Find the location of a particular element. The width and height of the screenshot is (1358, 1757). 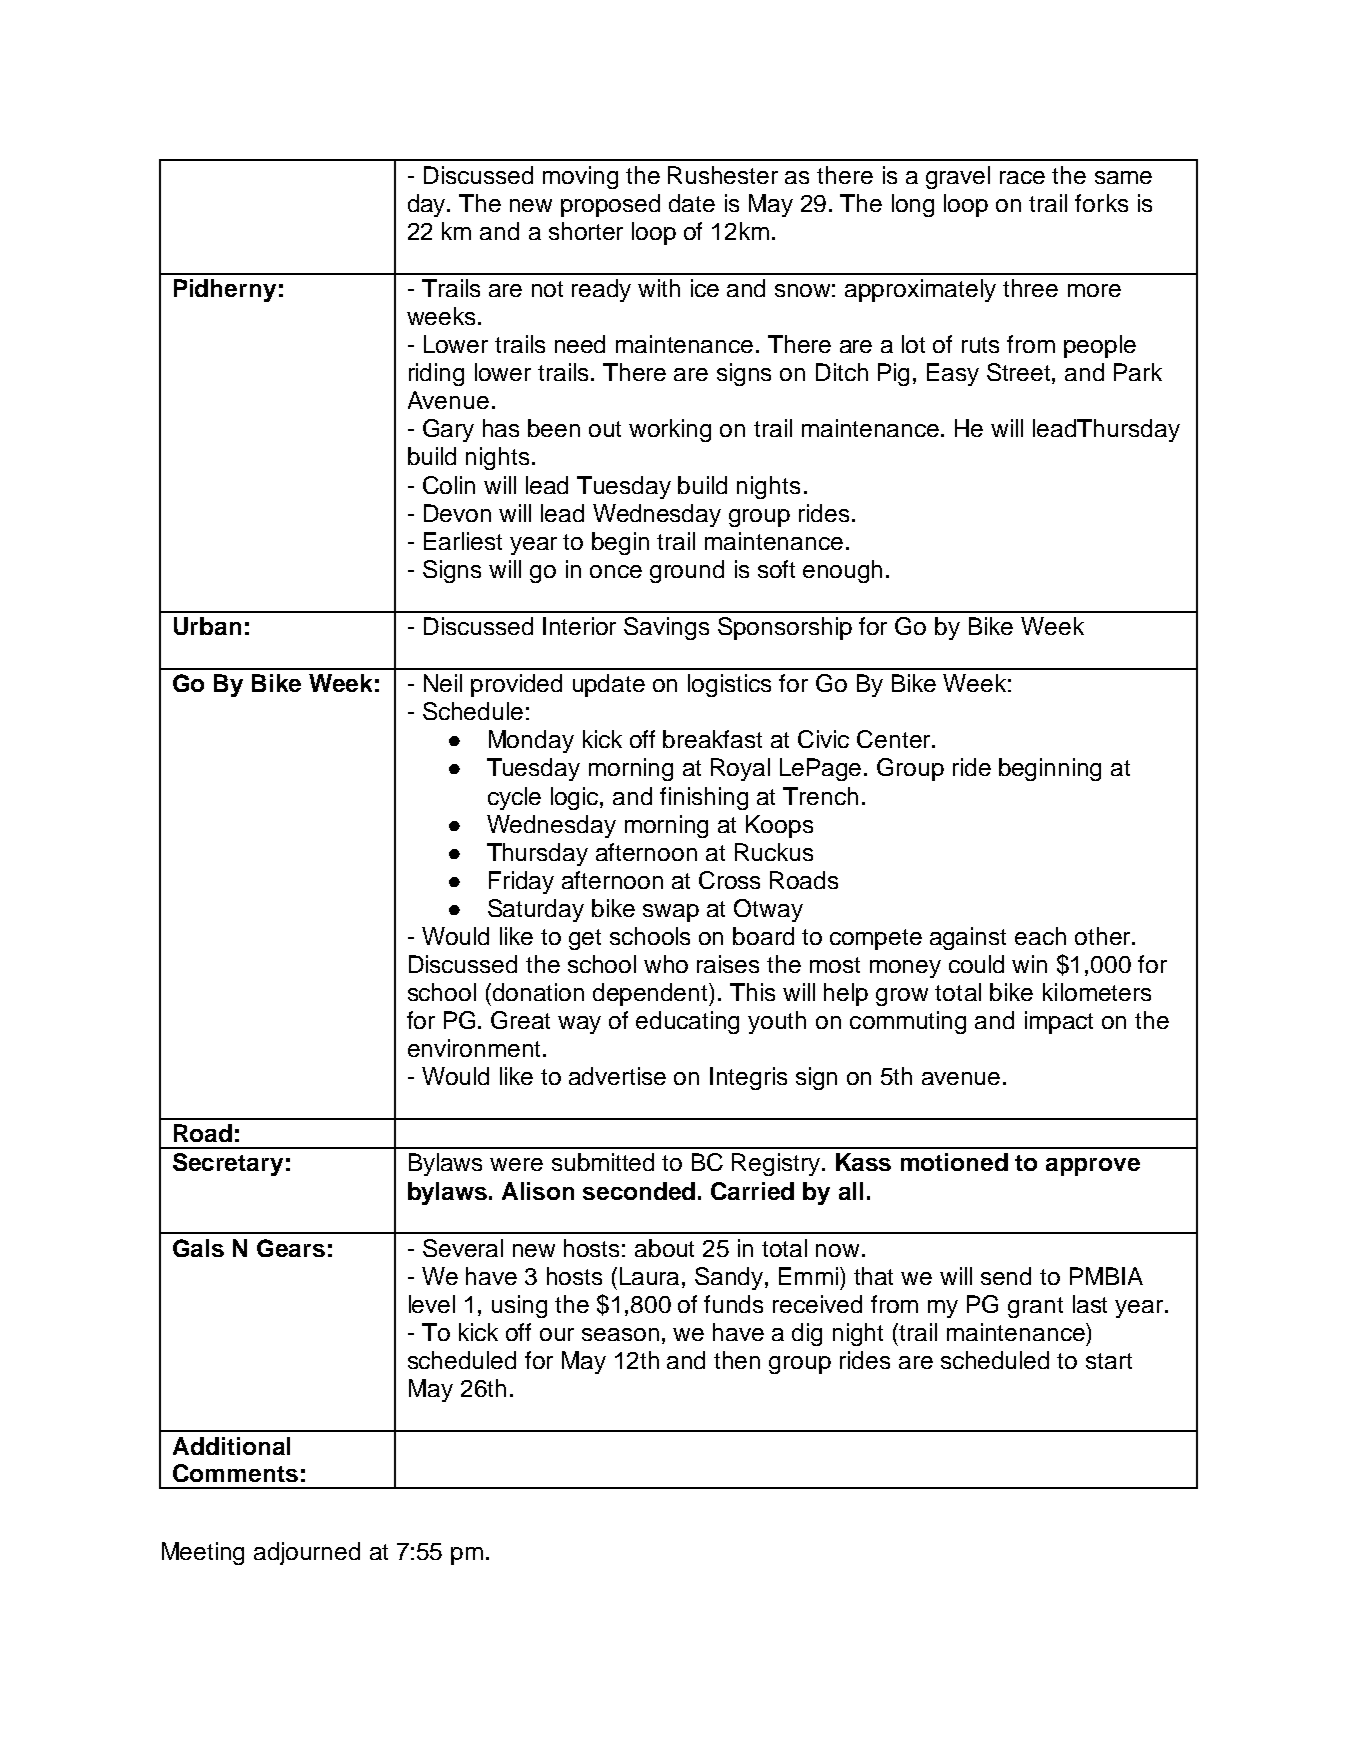

Friday is located at coordinates (521, 882).
